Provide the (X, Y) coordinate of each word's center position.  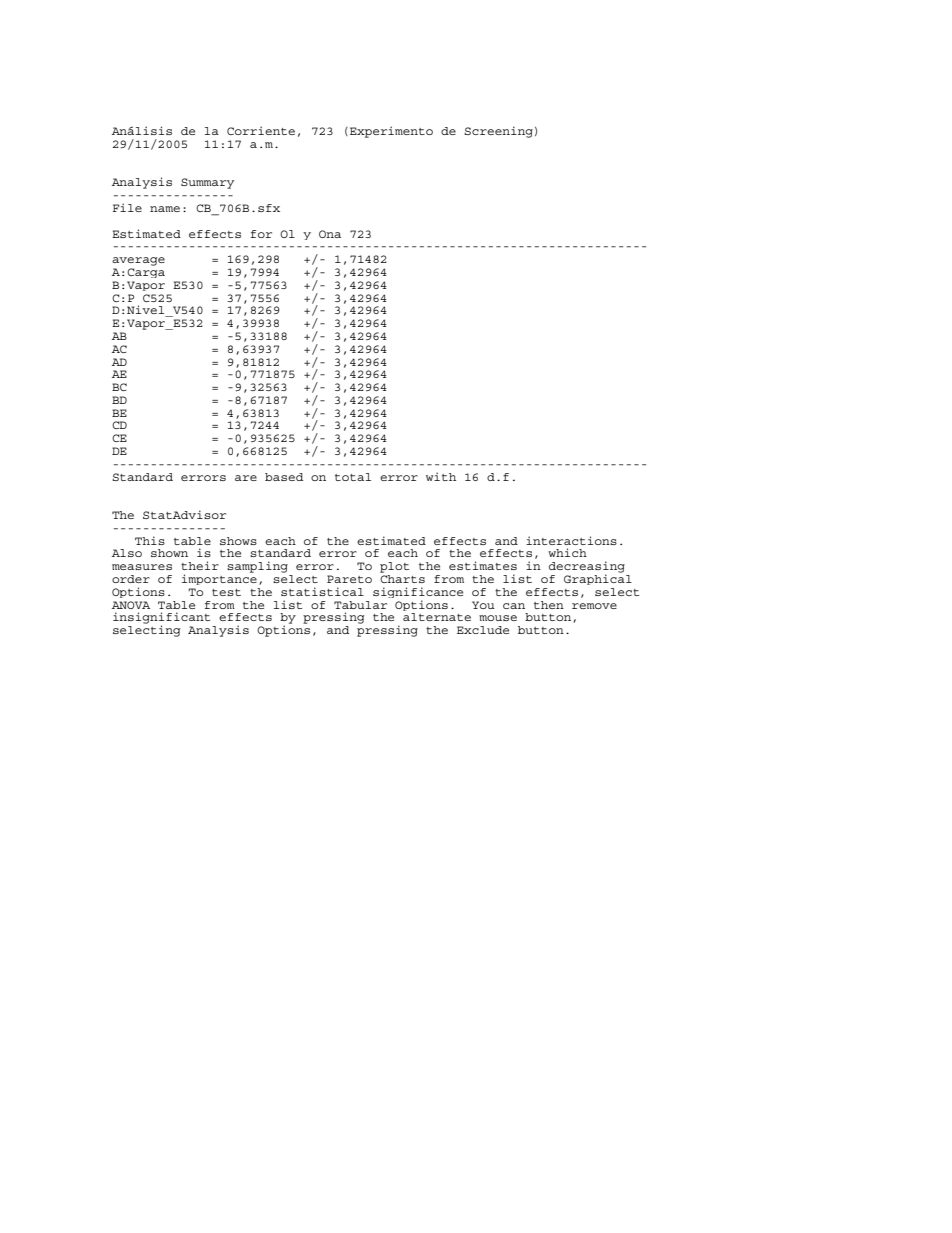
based (284, 477)
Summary (207, 183)
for (261, 234)
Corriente (261, 130)
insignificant (161, 619)
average (138, 261)
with (441, 476)
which (567, 552)
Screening (498, 132)
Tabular (360, 605)
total (353, 477)
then (549, 605)
